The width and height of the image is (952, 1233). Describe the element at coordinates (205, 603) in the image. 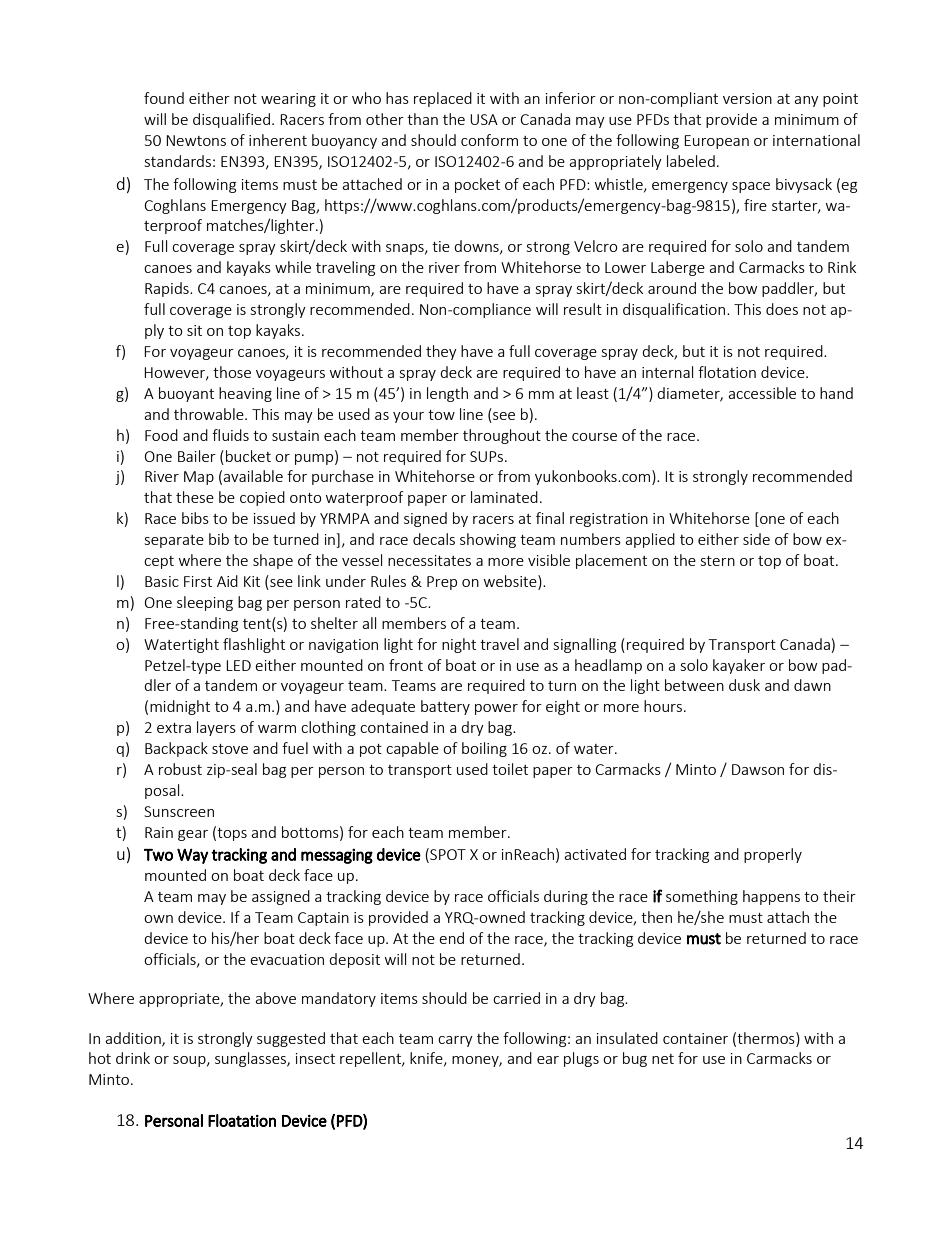

I see `sleeping` at that location.
